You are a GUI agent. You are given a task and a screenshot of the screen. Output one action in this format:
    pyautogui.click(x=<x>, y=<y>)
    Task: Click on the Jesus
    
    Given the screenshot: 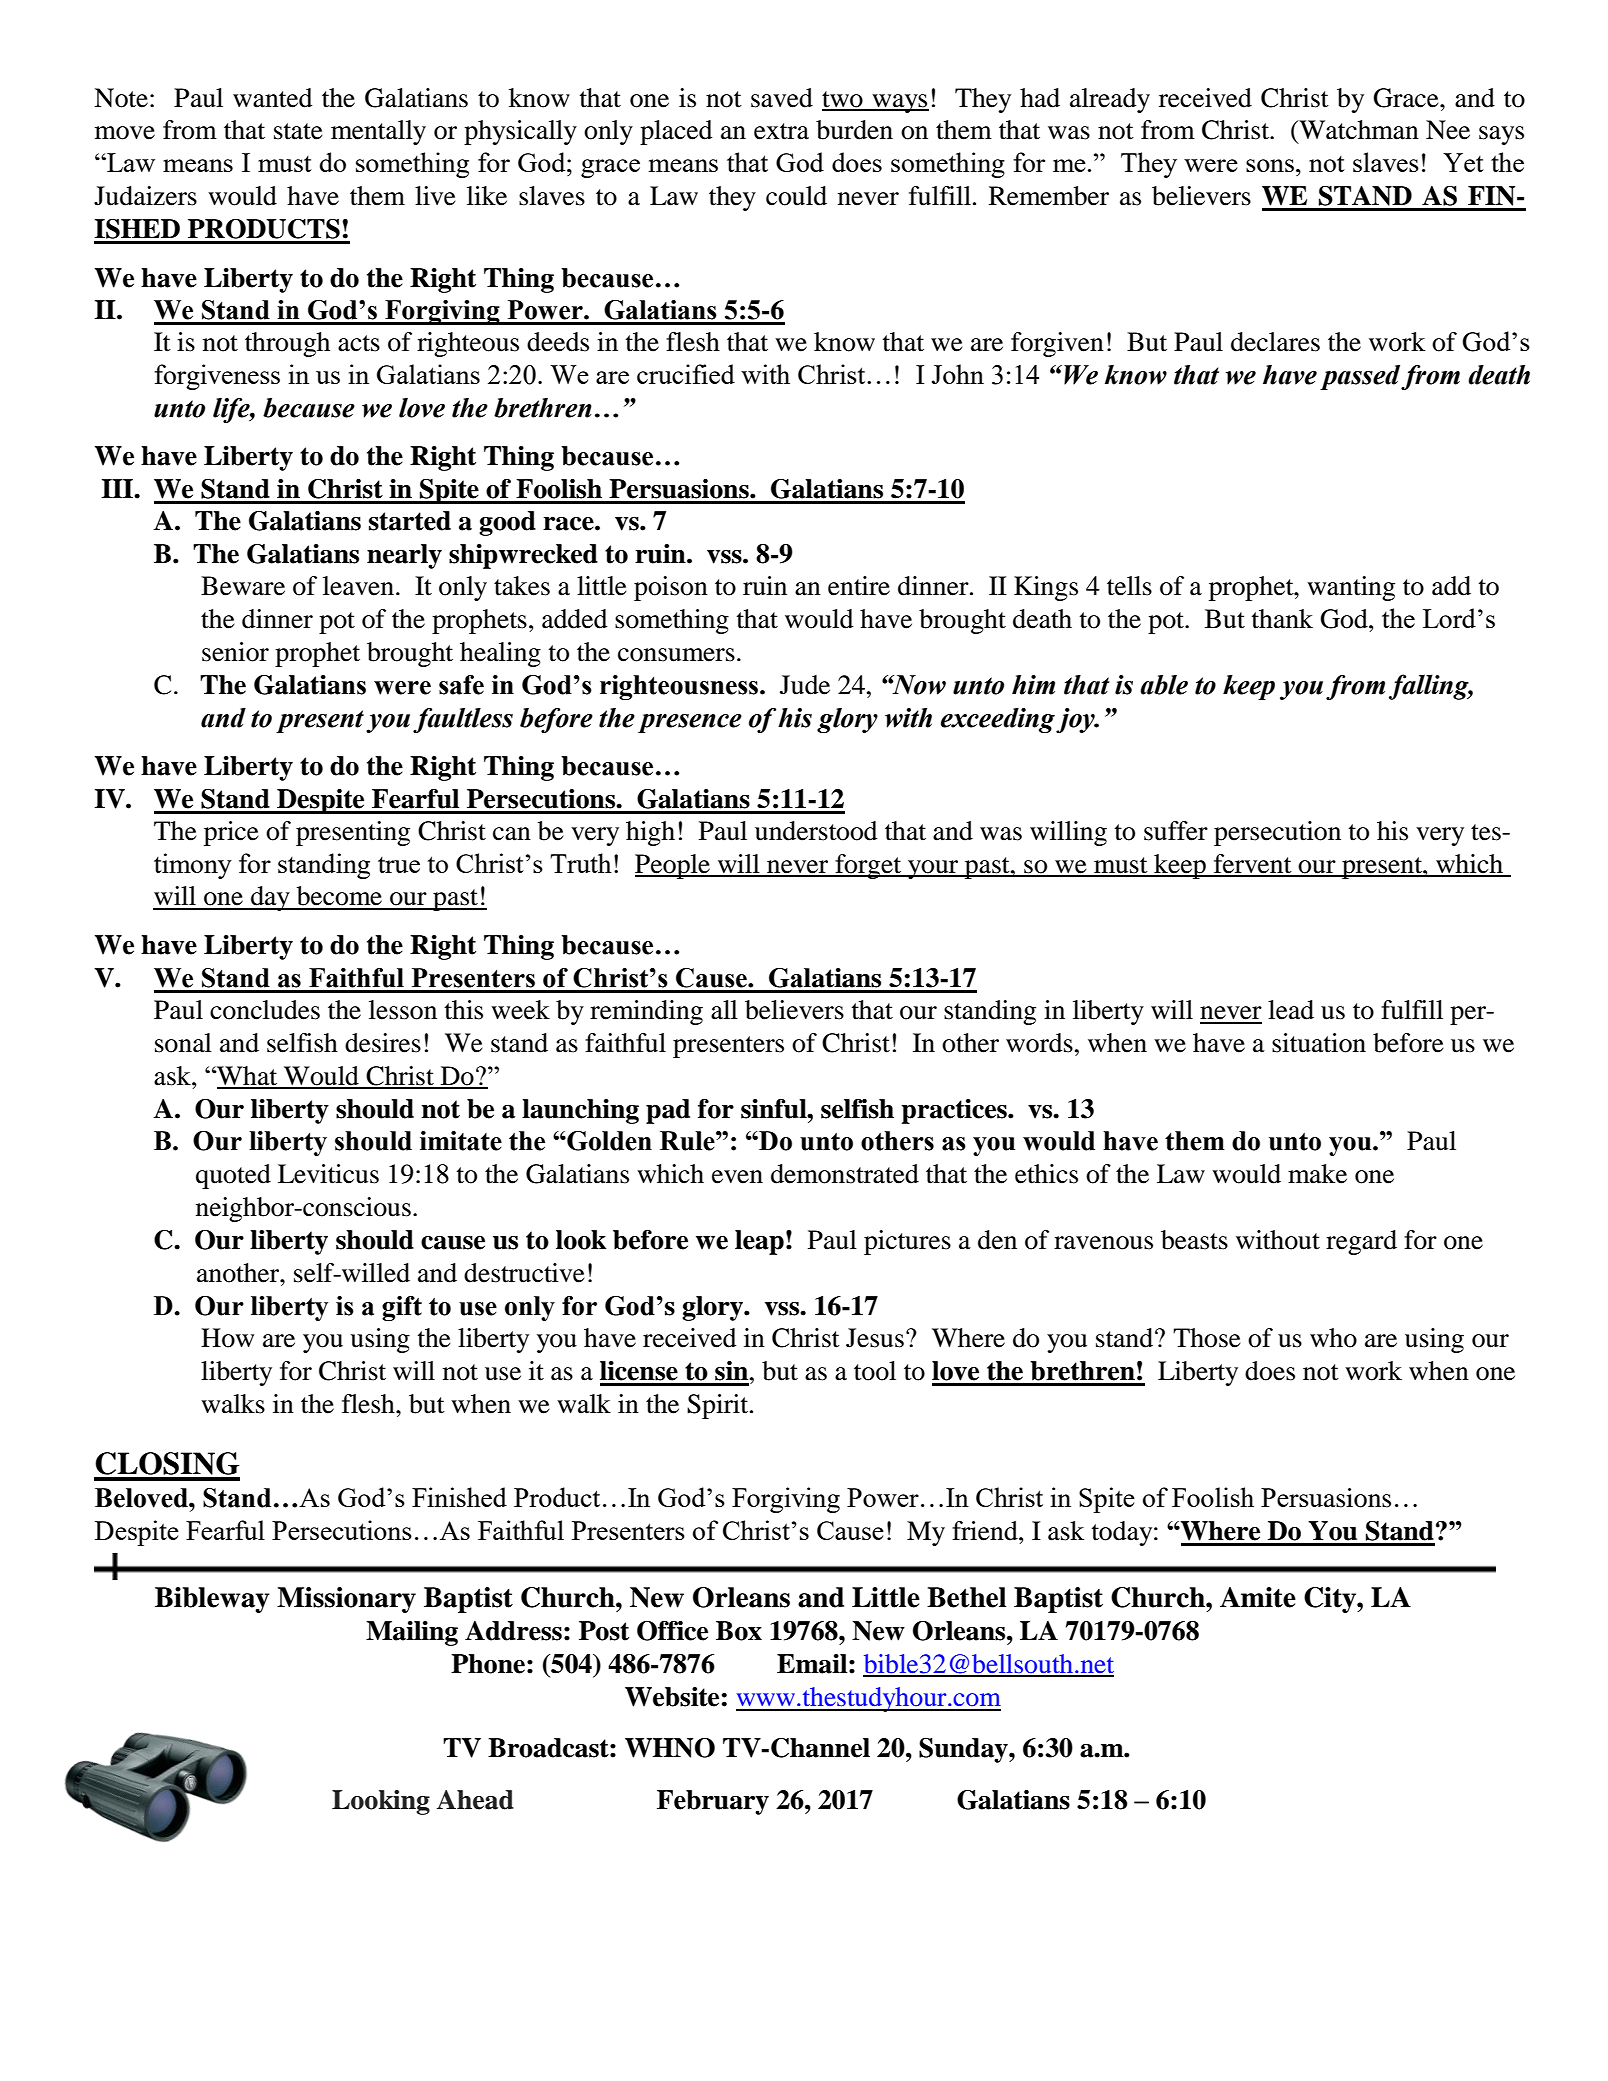 What is the action you would take?
    pyautogui.click(x=875, y=1338)
